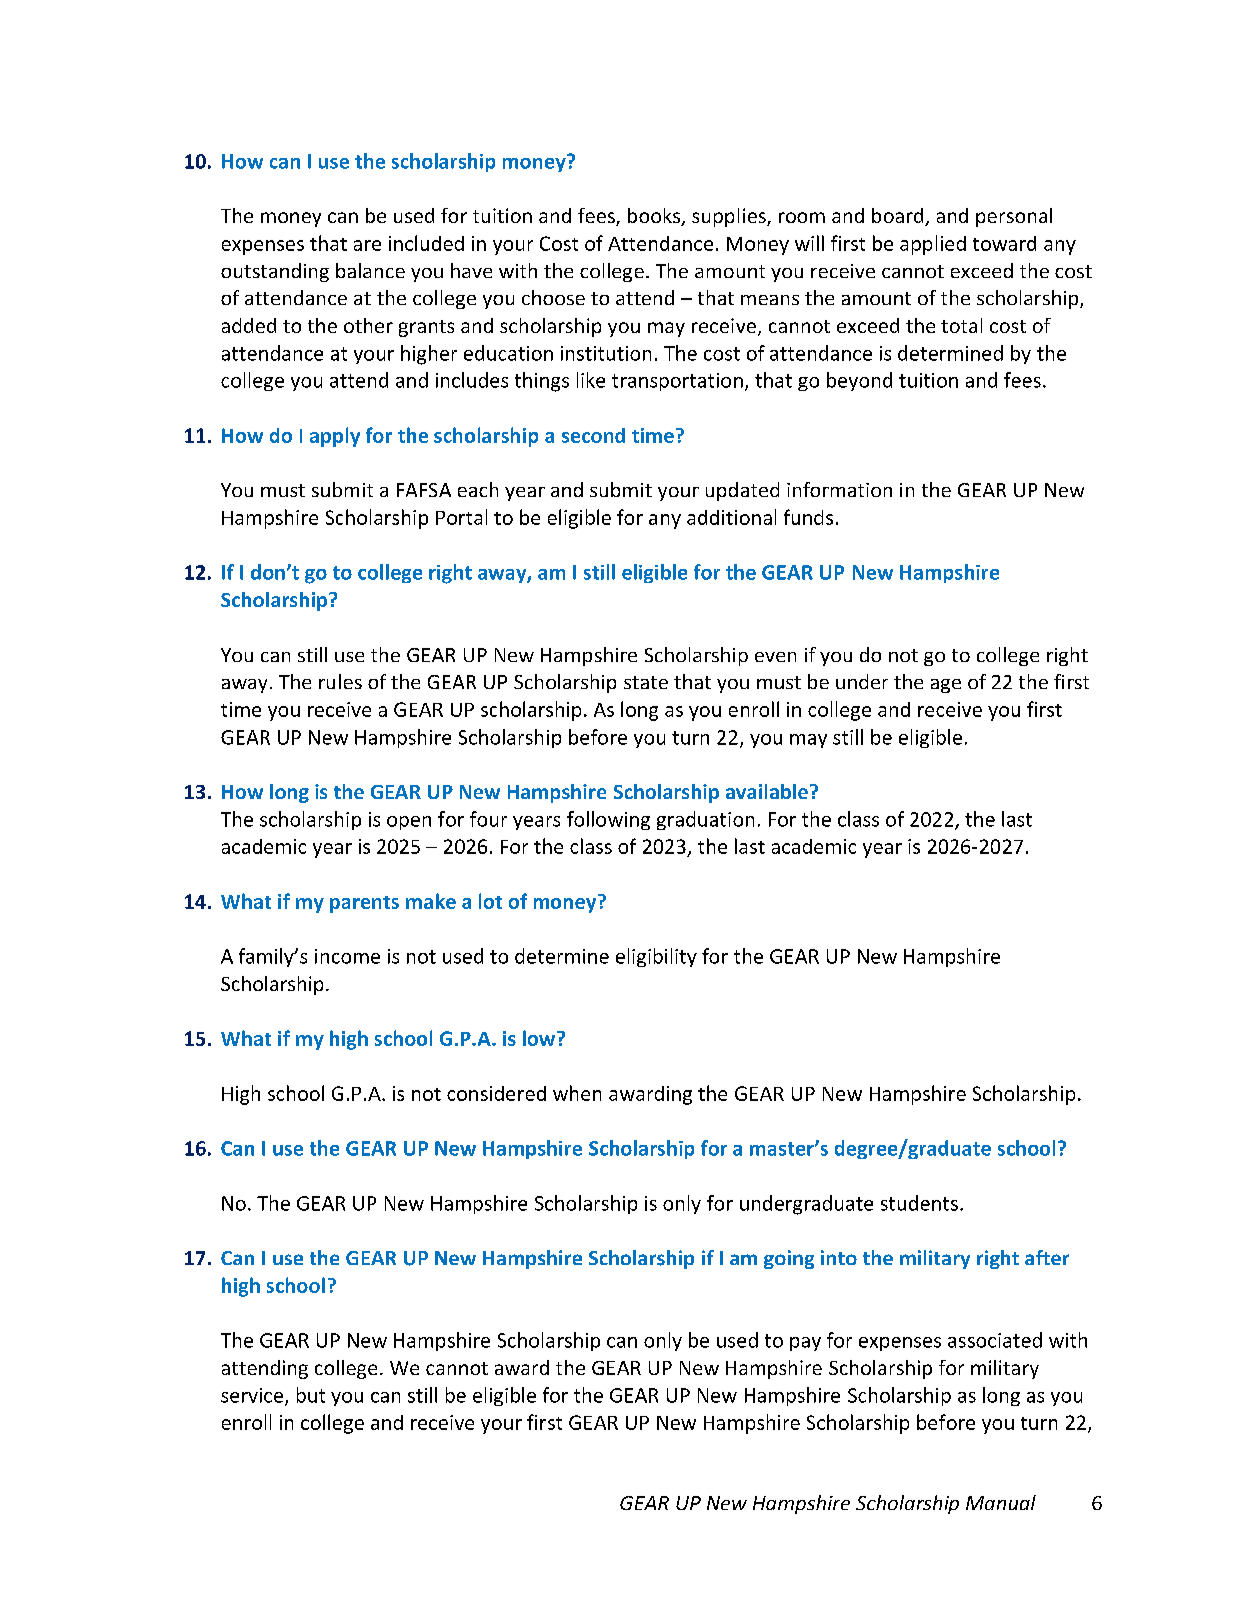 This screenshot has height=1617, width=1249. I want to click on balance, so click(370, 270).
